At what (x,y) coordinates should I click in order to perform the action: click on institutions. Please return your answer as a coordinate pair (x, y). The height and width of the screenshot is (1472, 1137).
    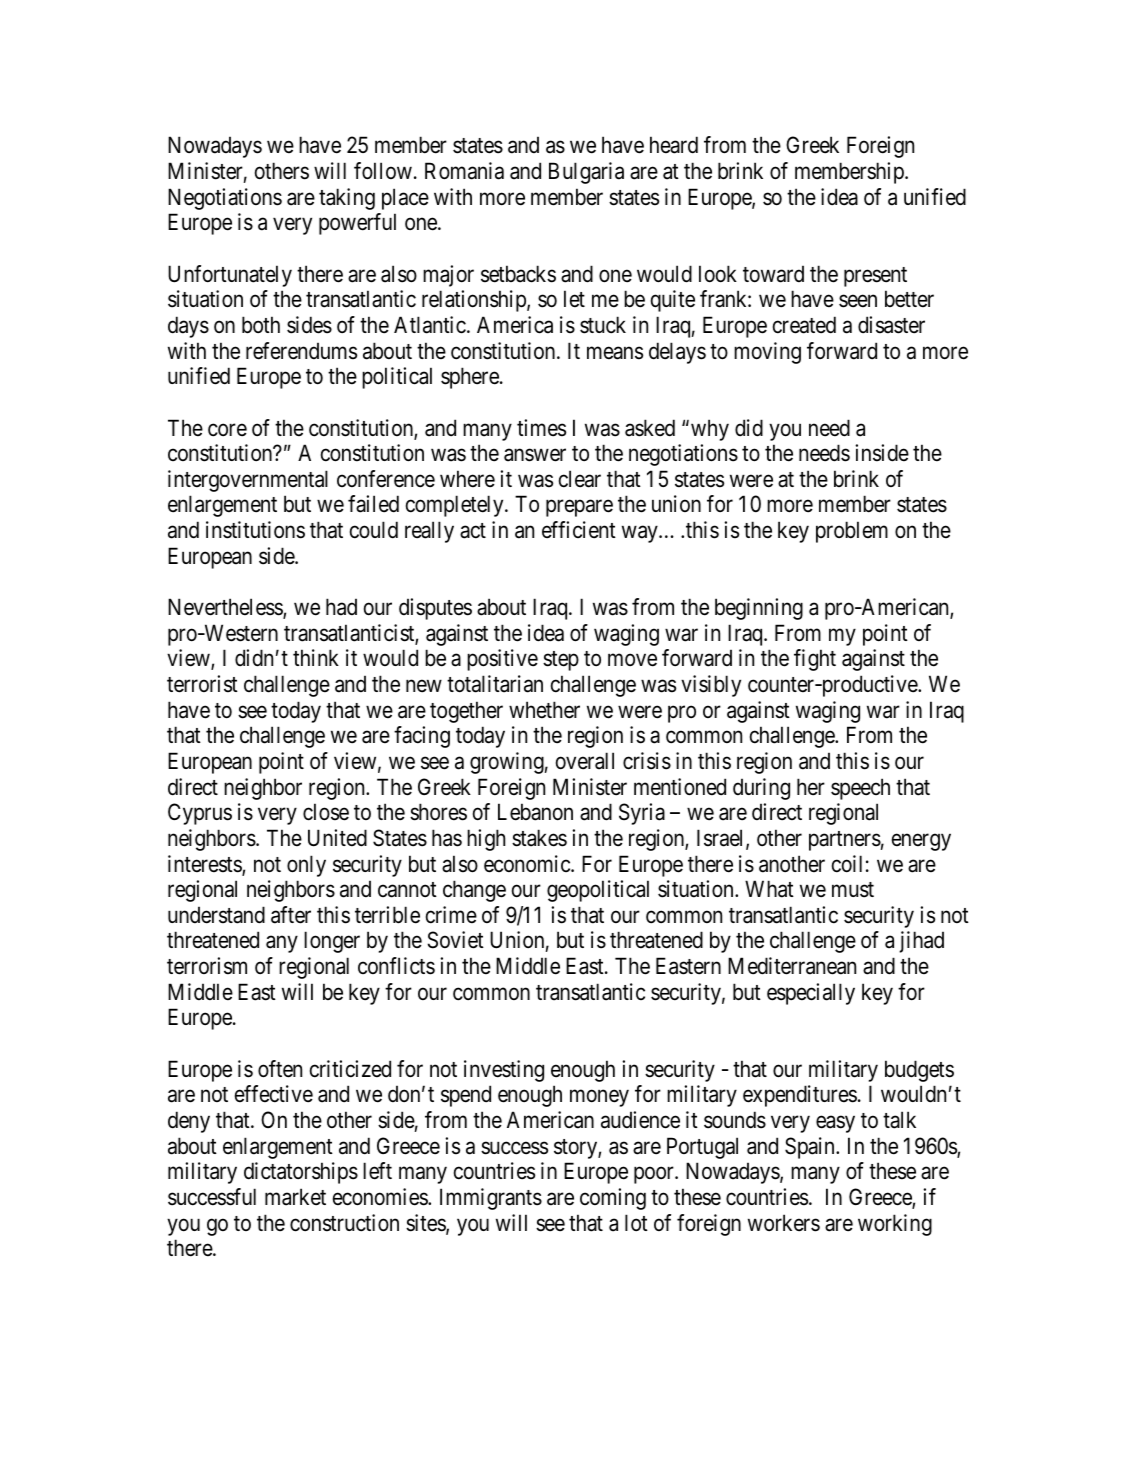
    Looking at the image, I should click on (255, 530).
